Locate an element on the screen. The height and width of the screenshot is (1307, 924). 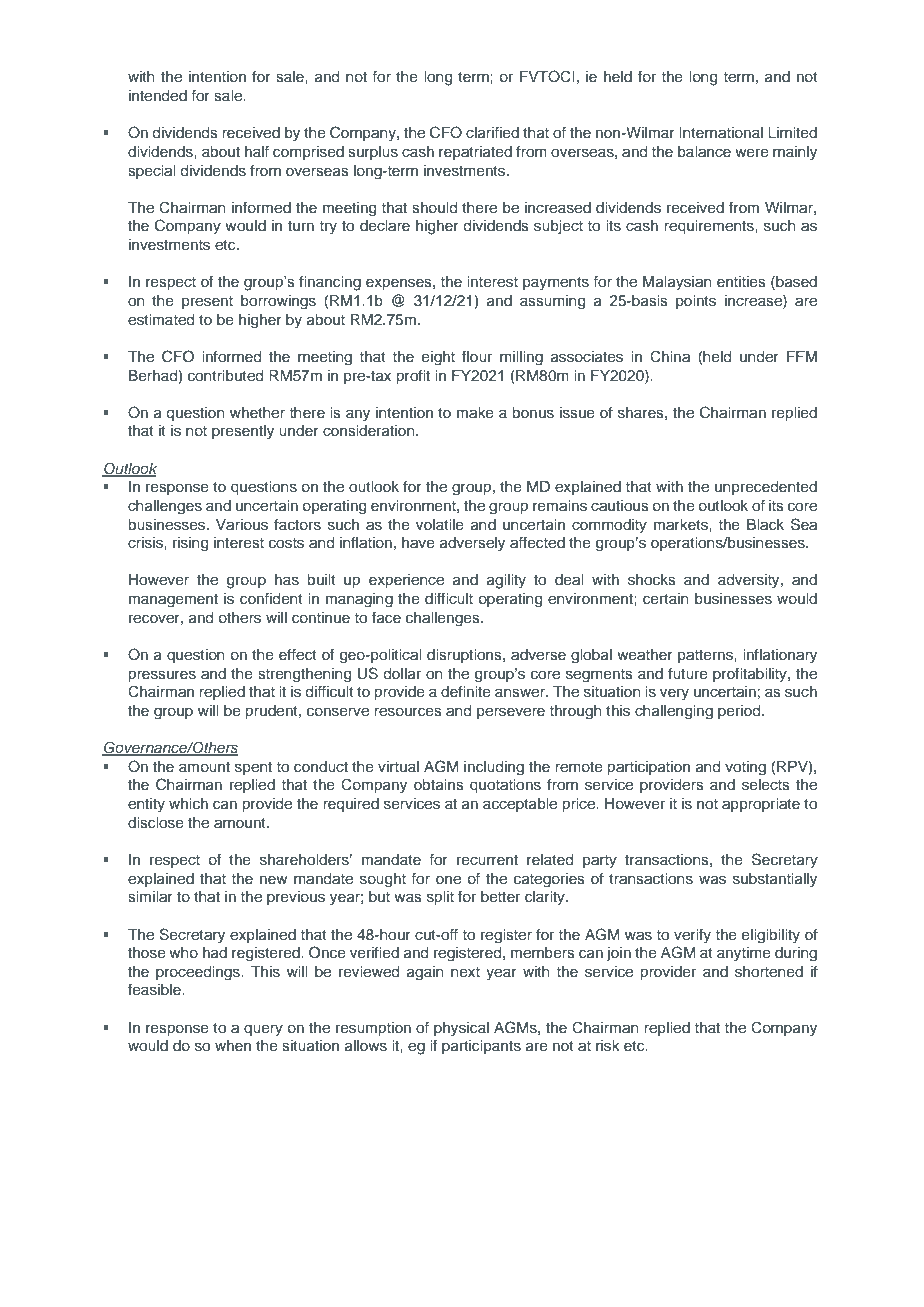
spent is located at coordinates (253, 768).
